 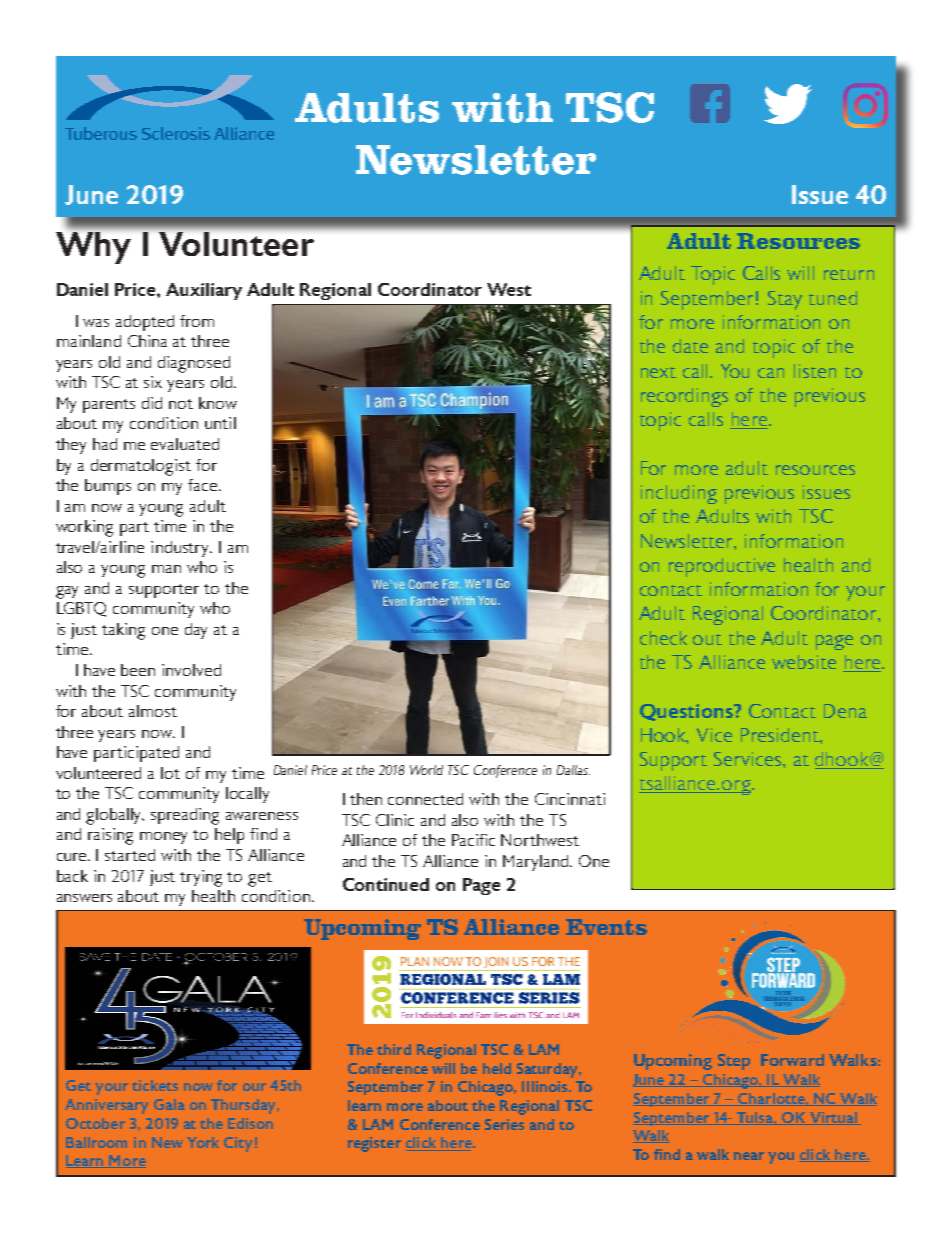 I want to click on next, so click(x=658, y=372).
